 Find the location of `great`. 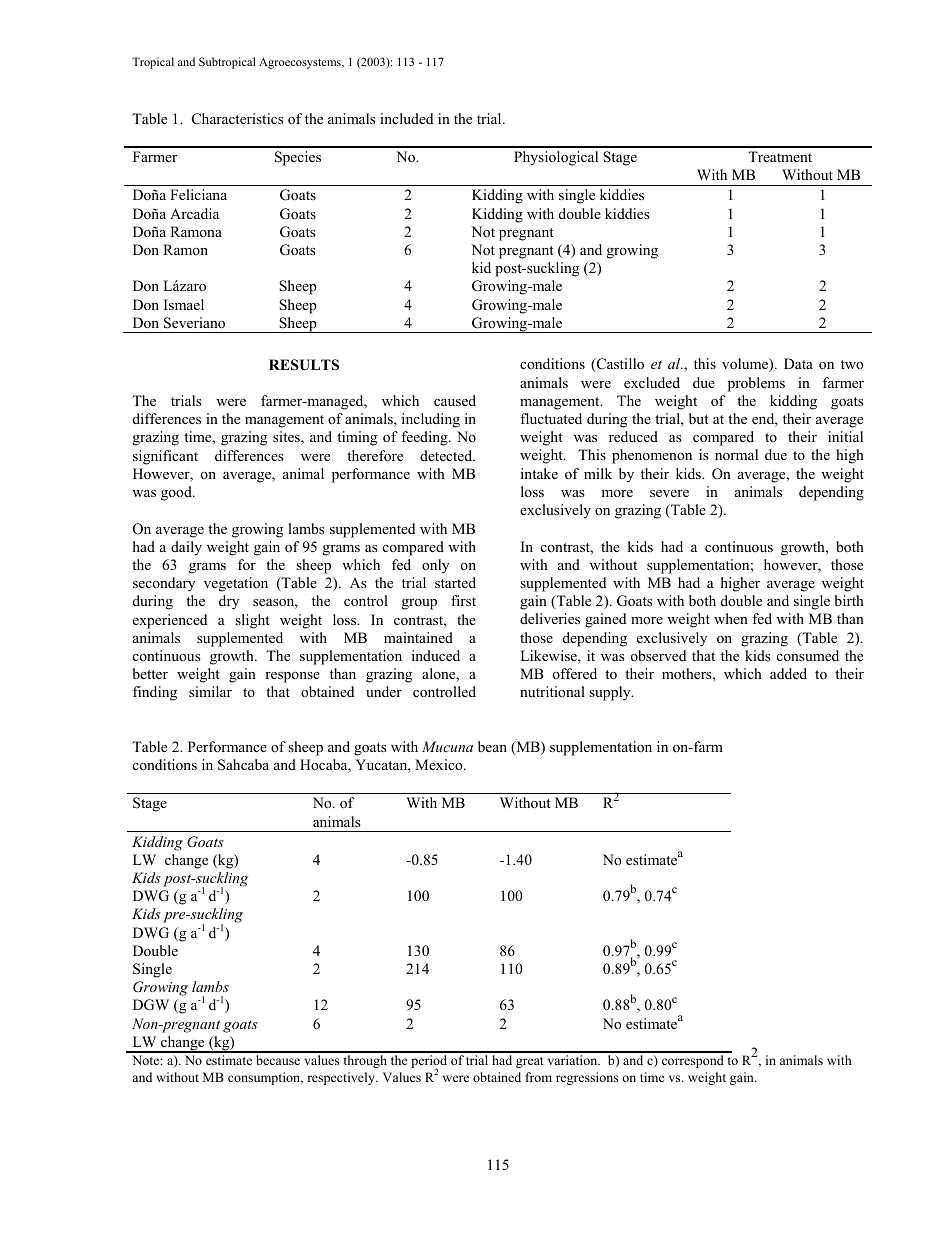

great is located at coordinates (530, 1062).
